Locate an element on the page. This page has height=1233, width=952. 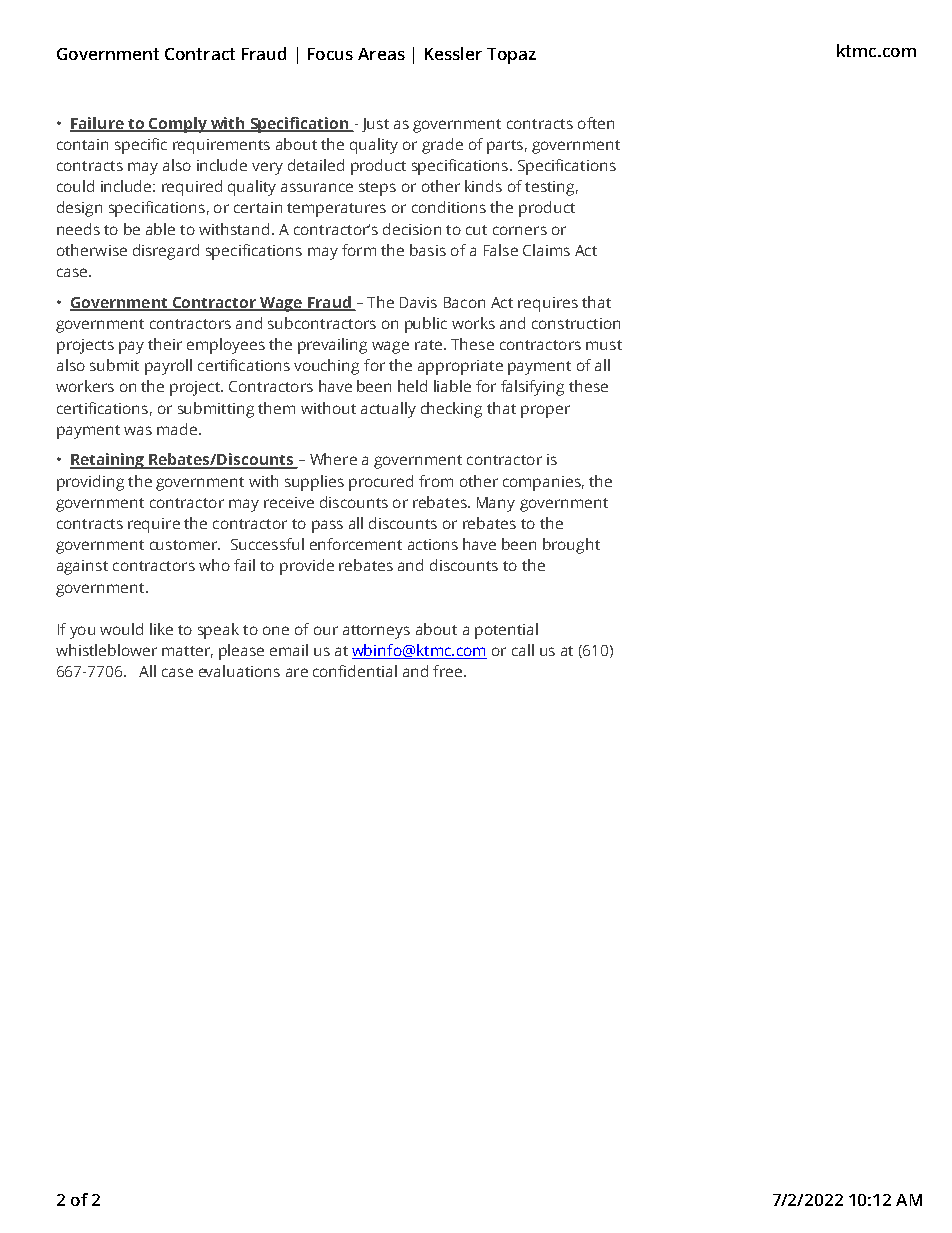
design is located at coordinates (79, 209).
